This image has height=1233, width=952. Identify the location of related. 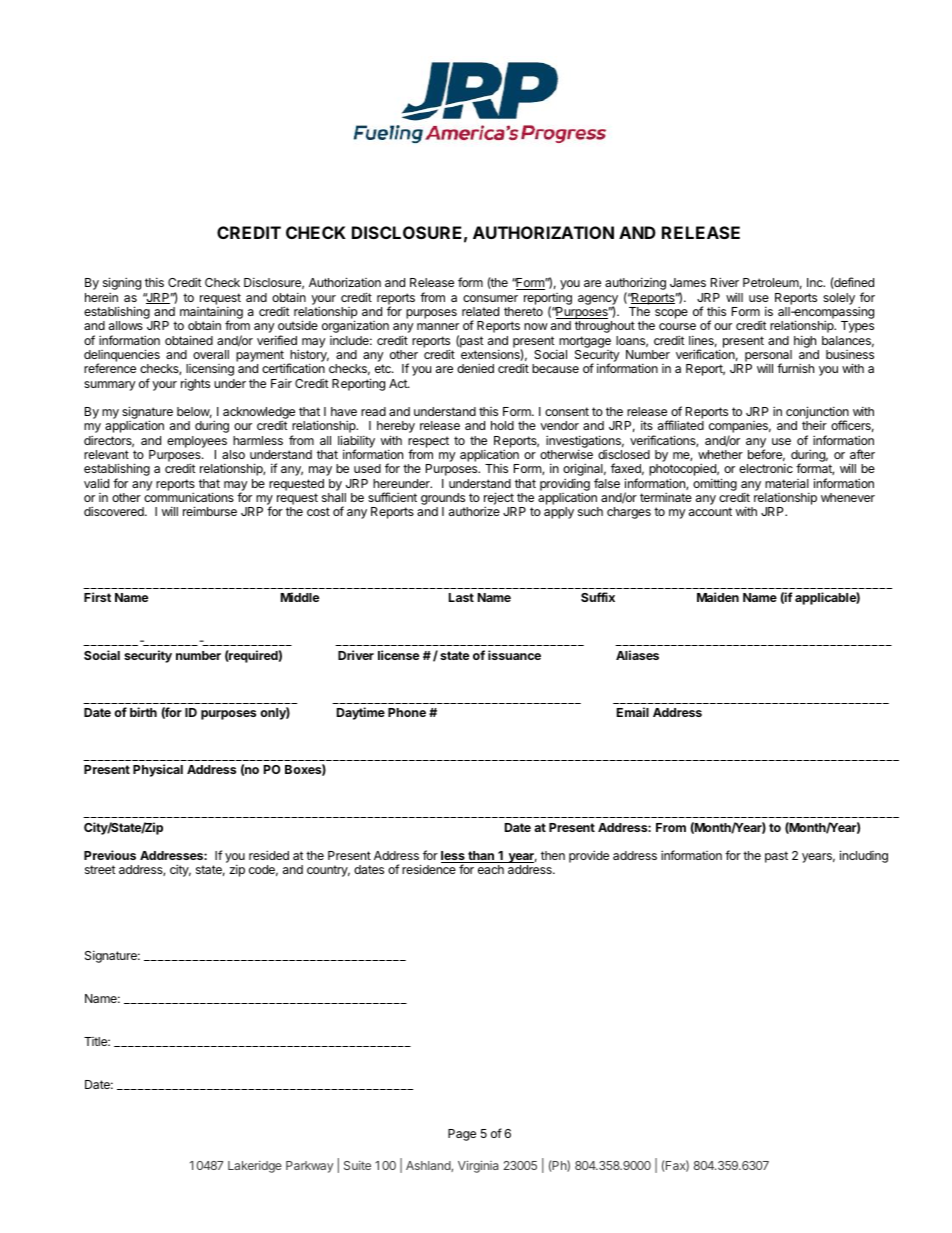
(480, 311).
